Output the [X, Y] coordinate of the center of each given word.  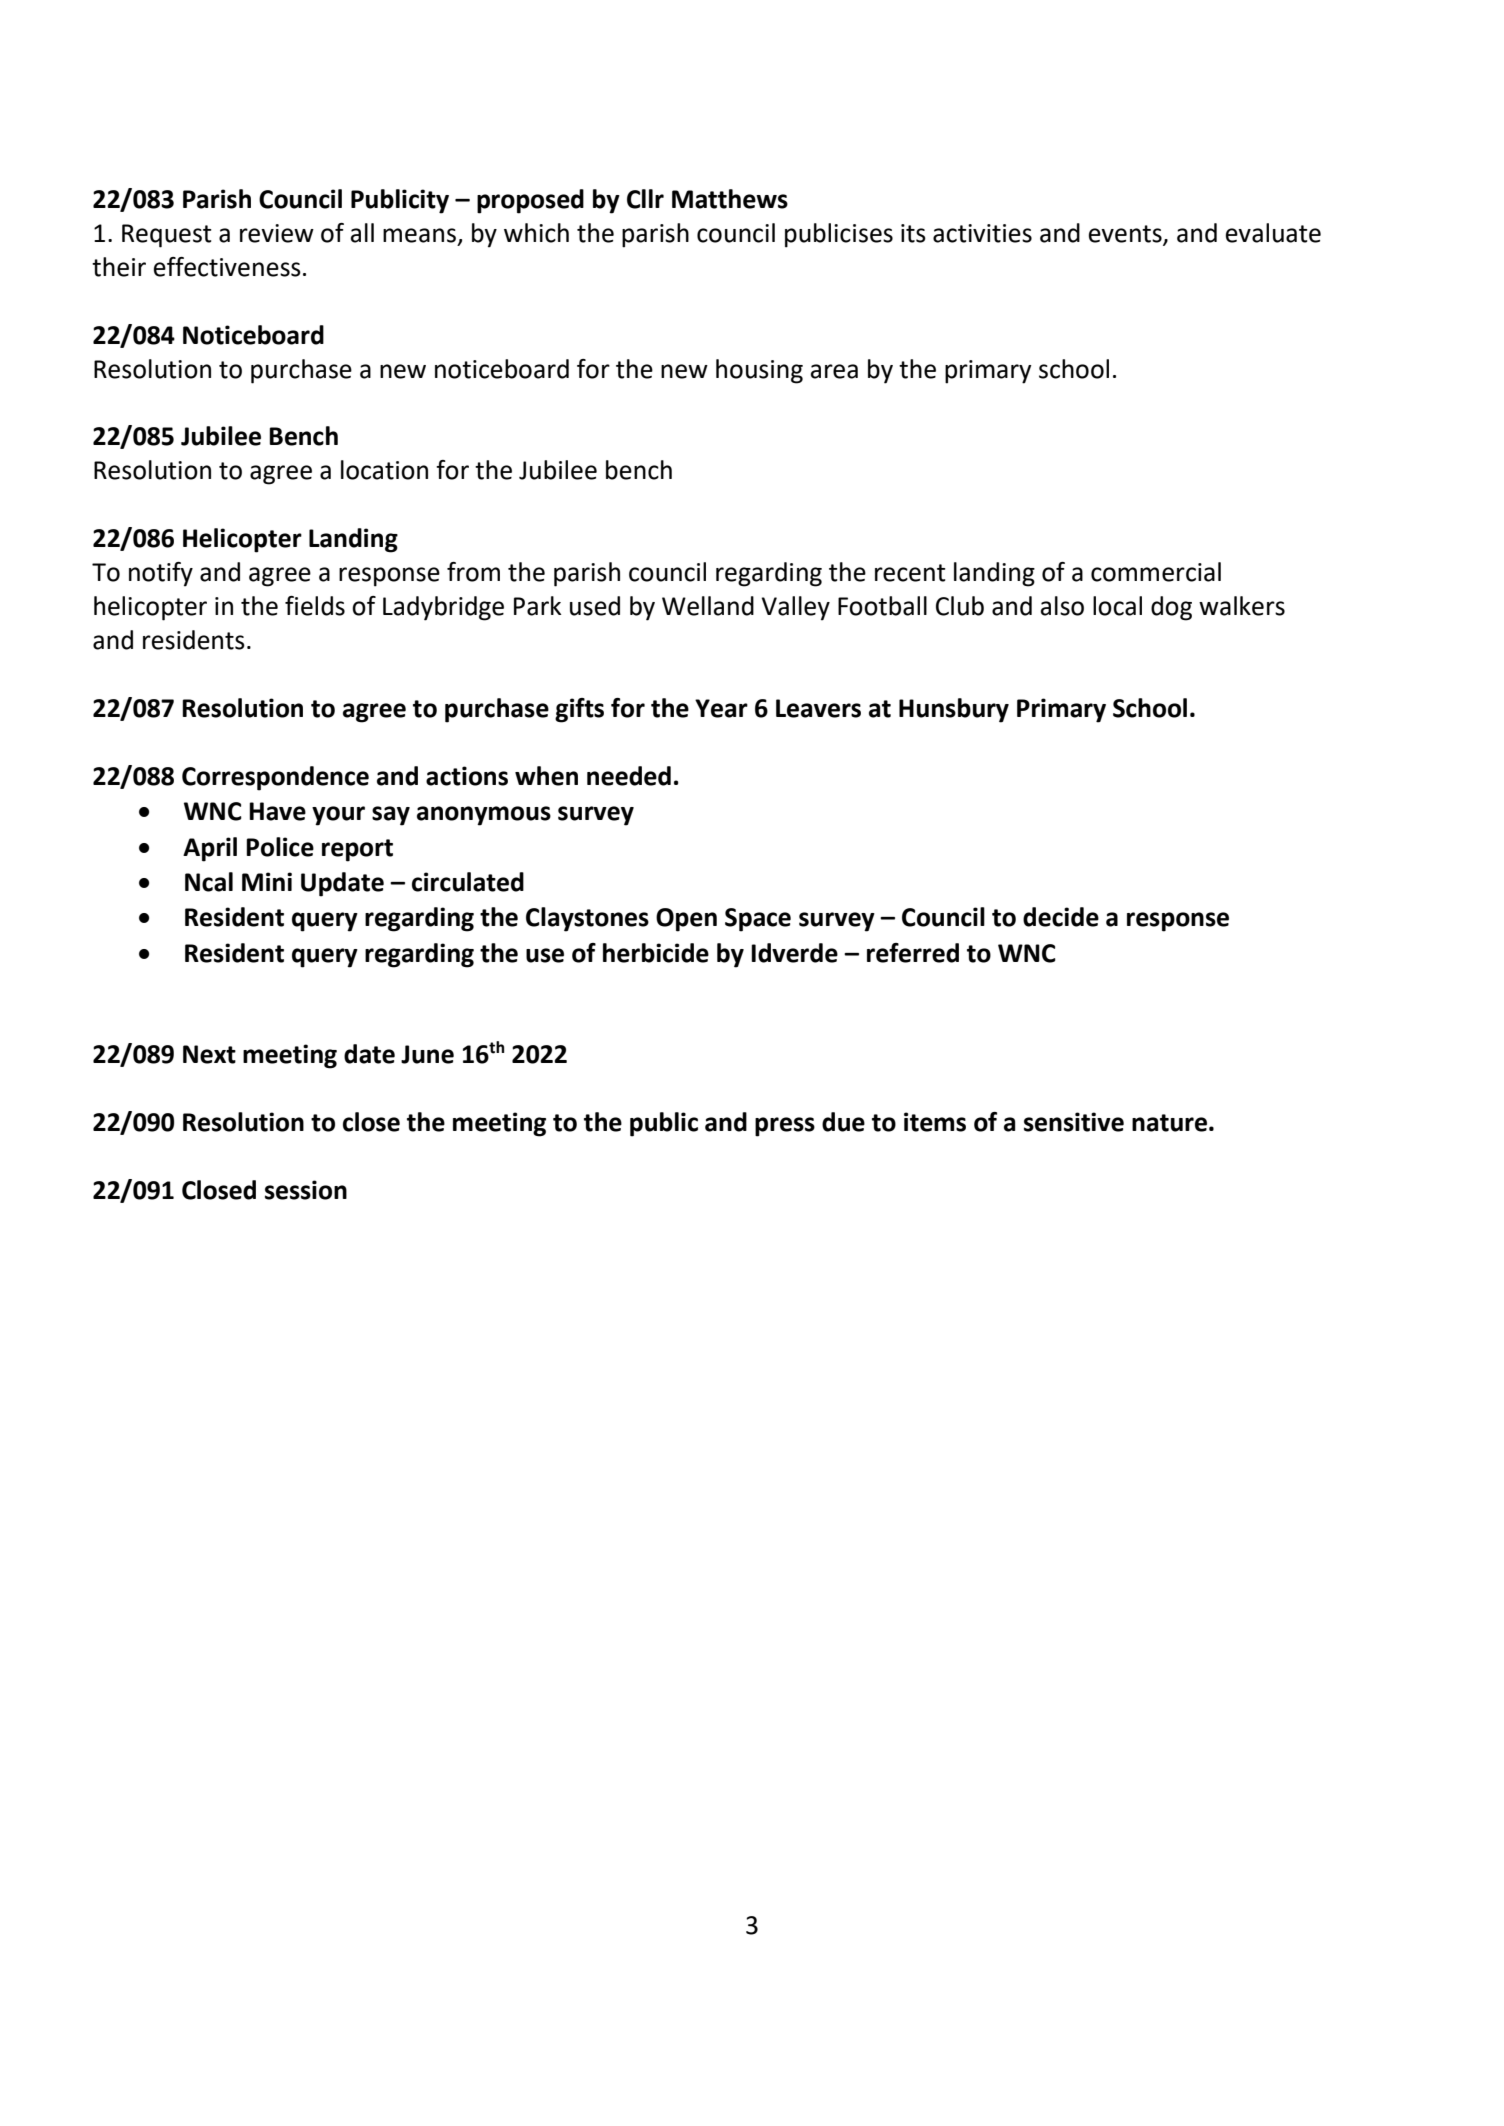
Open [686, 920]
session [306, 1190]
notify [161, 574]
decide [1061, 917]
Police [280, 847]
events [1126, 235]
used [595, 606]
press [785, 1127]
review [277, 233]
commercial [1156, 572]
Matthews [730, 199]
